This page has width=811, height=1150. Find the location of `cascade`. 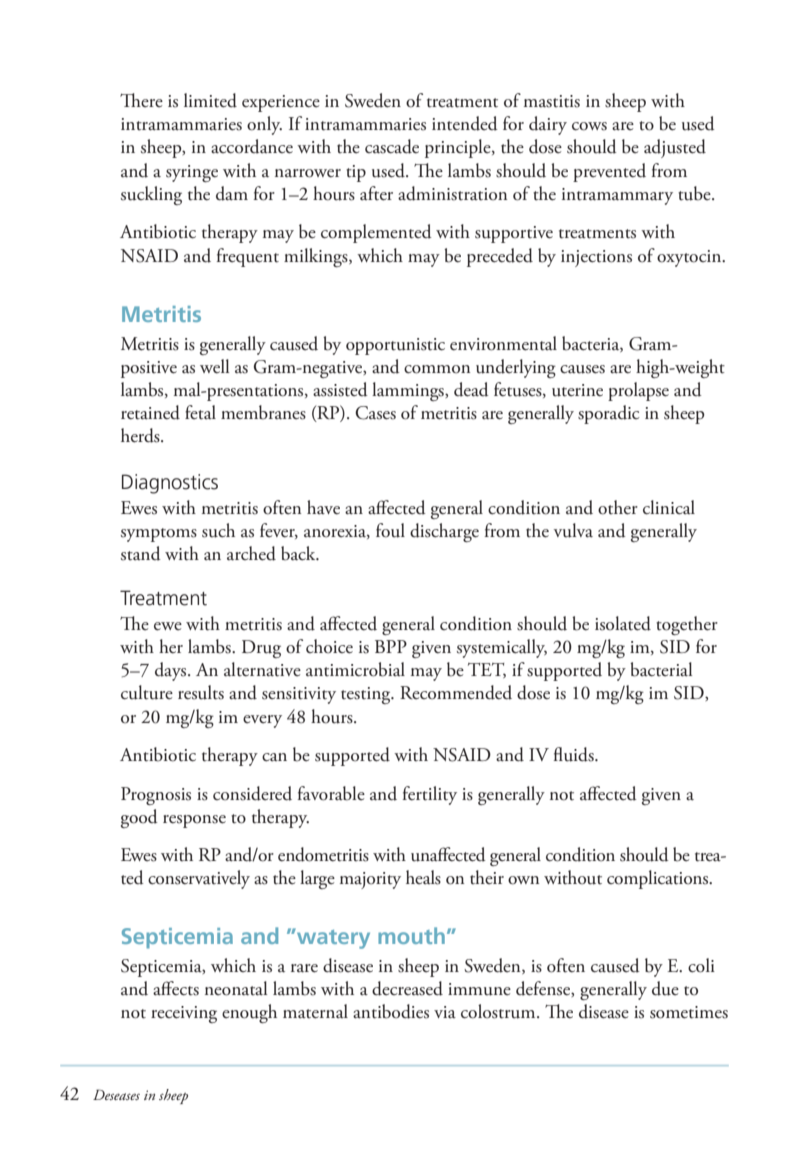

cascade is located at coordinates (392, 146).
